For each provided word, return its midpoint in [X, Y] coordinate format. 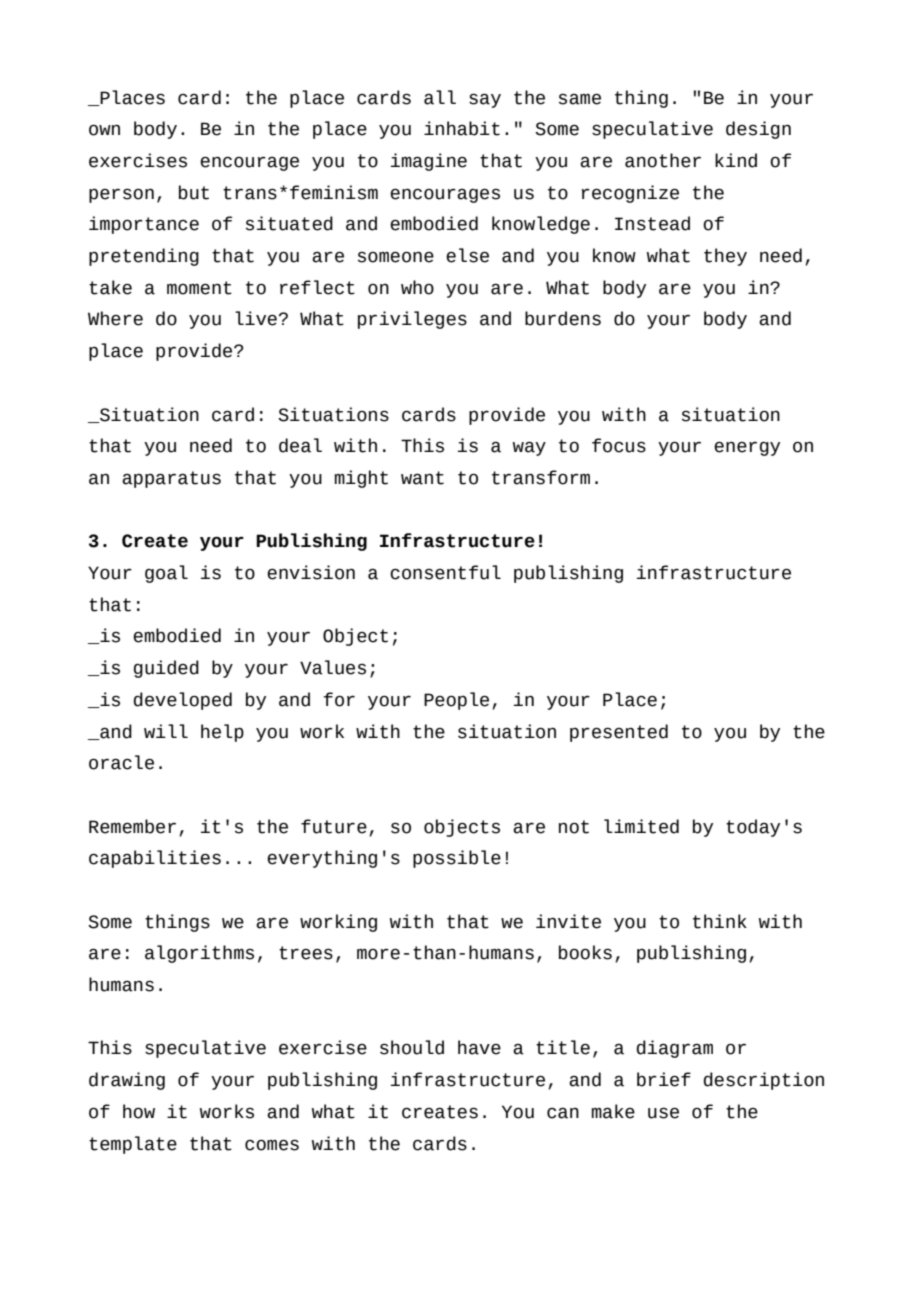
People [456, 701]
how [139, 1111]
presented [619, 733]
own [104, 130]
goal [166, 574]
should [412, 1047]
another [663, 160]
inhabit [462, 128]
